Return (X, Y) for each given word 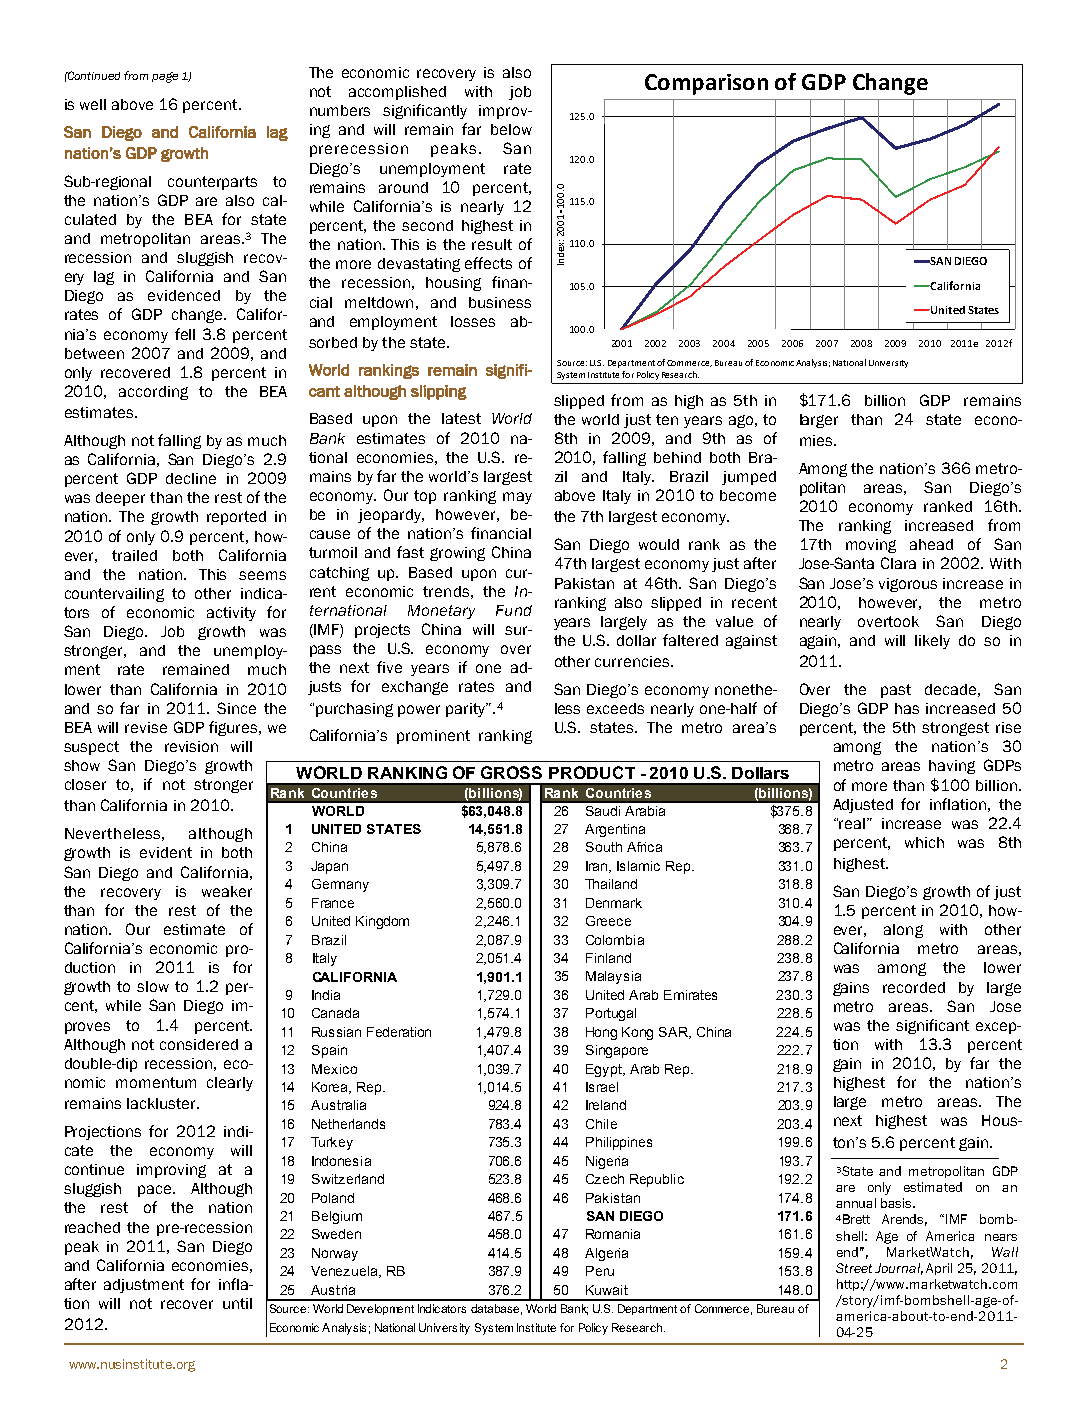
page (165, 77)
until (237, 1303)
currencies (633, 661)
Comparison (706, 84)
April (939, 1269)
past (896, 691)
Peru (600, 1271)
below (511, 129)
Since (236, 708)
